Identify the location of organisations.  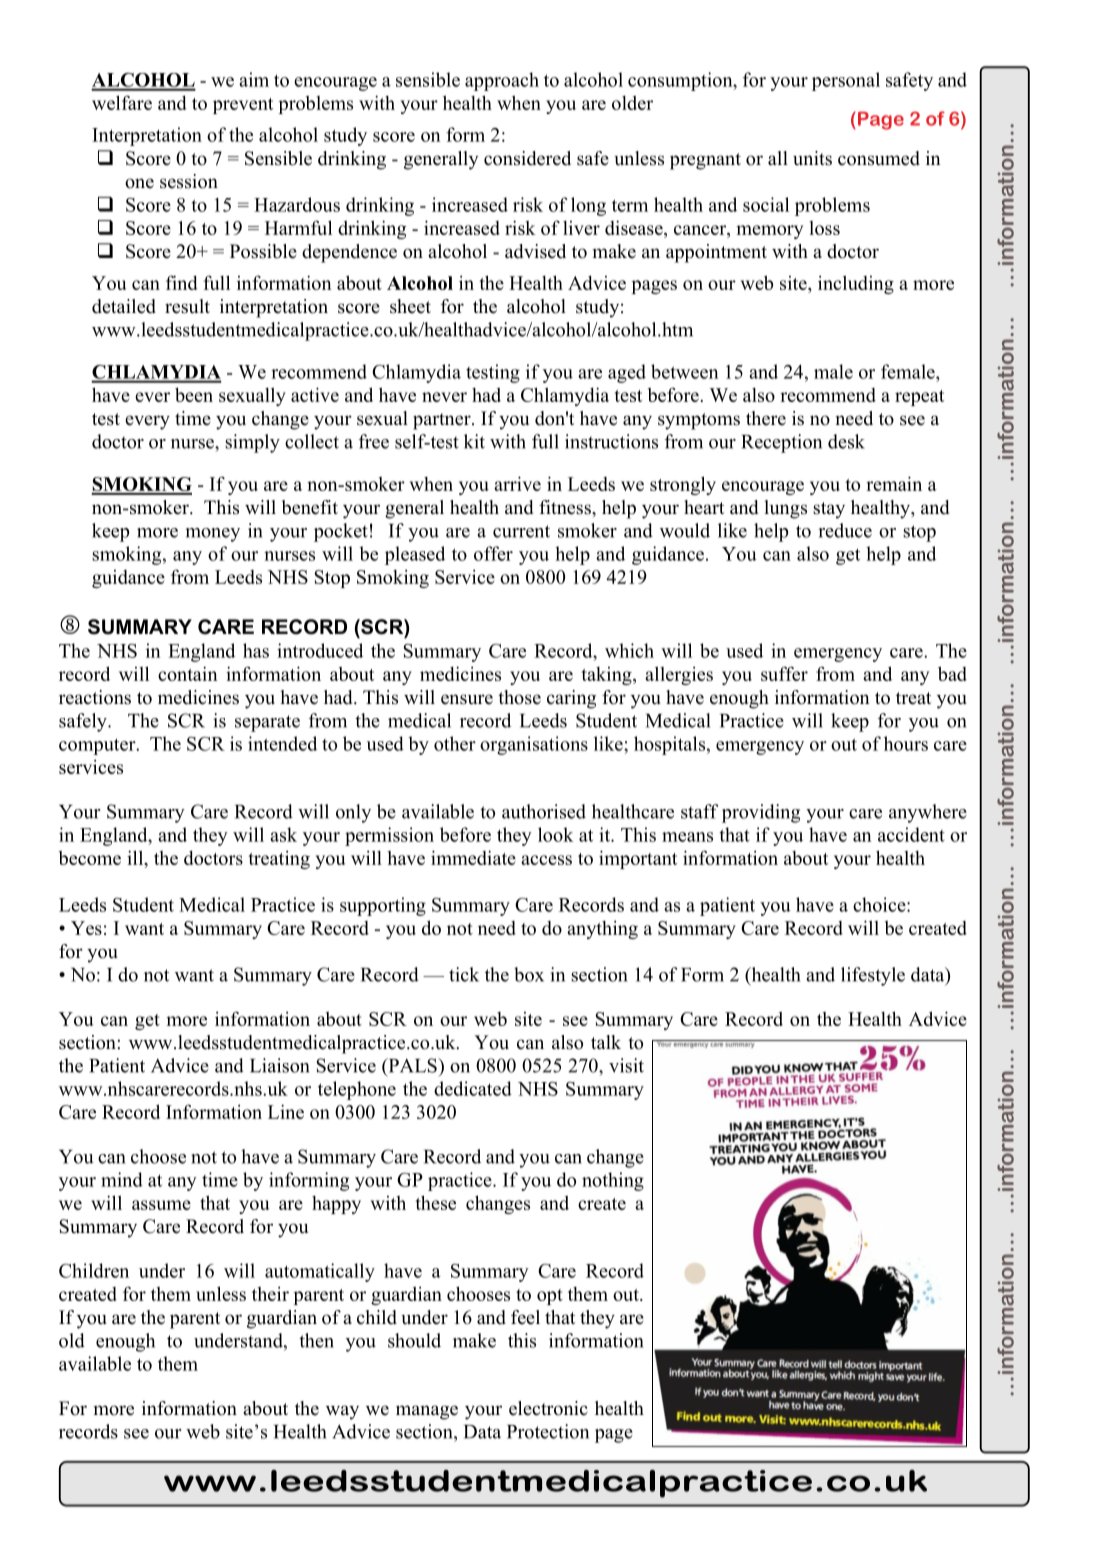
(534, 745).
